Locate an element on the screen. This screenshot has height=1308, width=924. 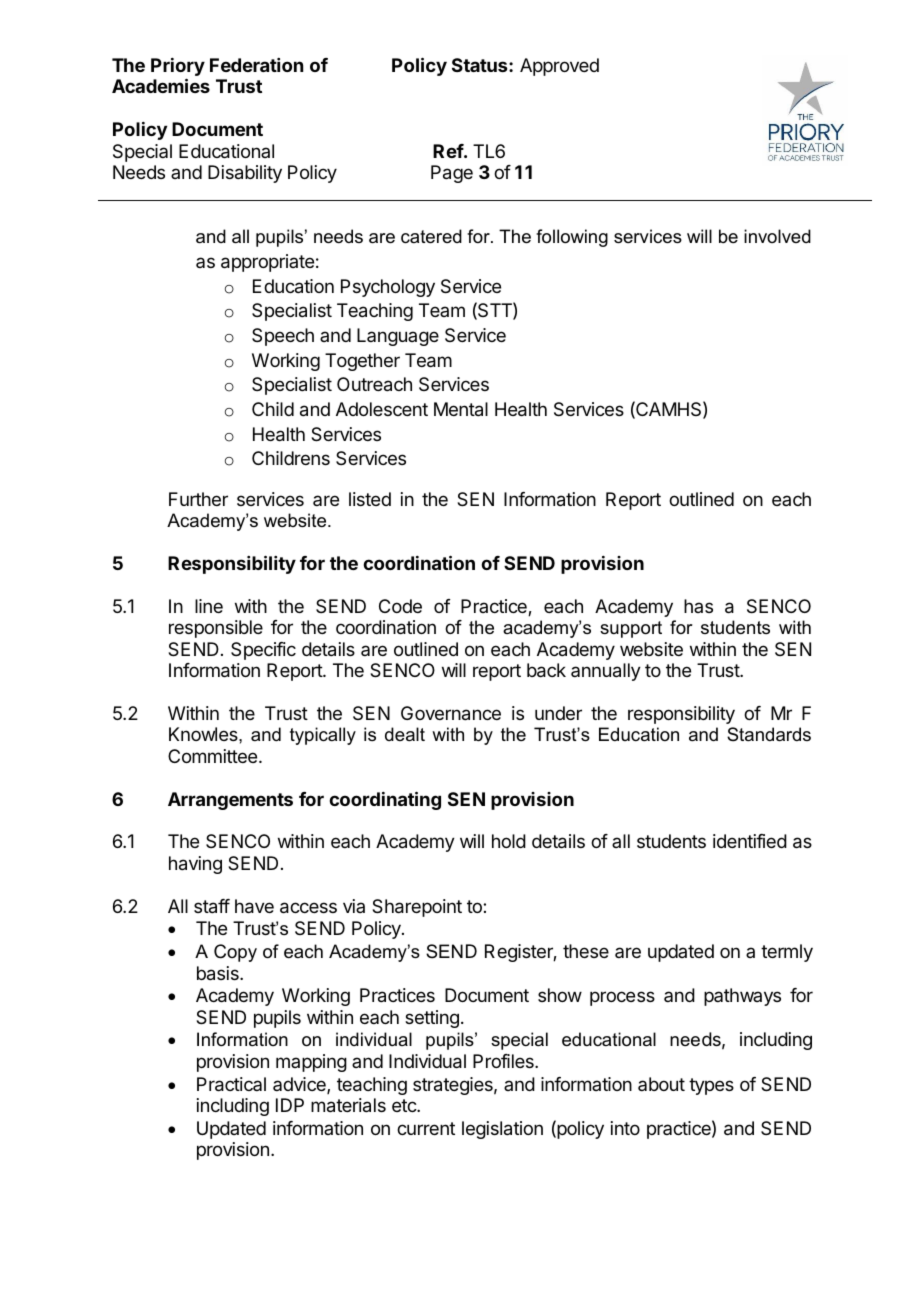
Federation is located at coordinates (256, 65).
